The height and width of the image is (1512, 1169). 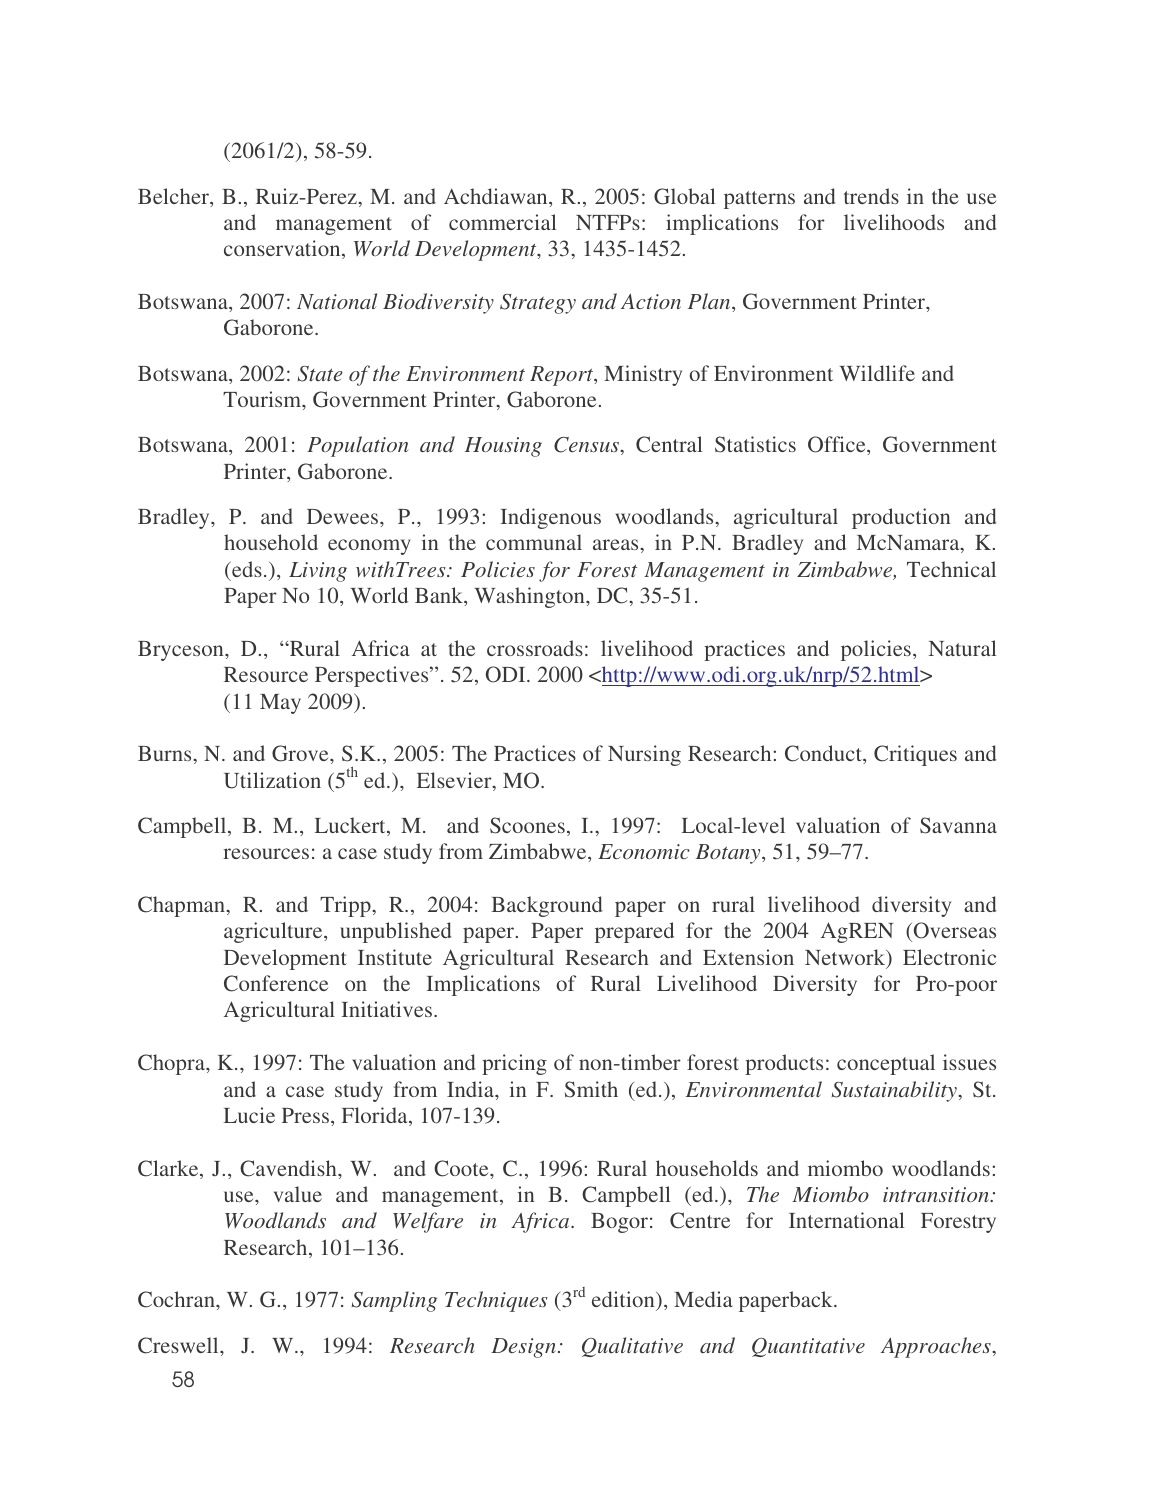 I want to click on Technical, so click(x=951, y=569).
